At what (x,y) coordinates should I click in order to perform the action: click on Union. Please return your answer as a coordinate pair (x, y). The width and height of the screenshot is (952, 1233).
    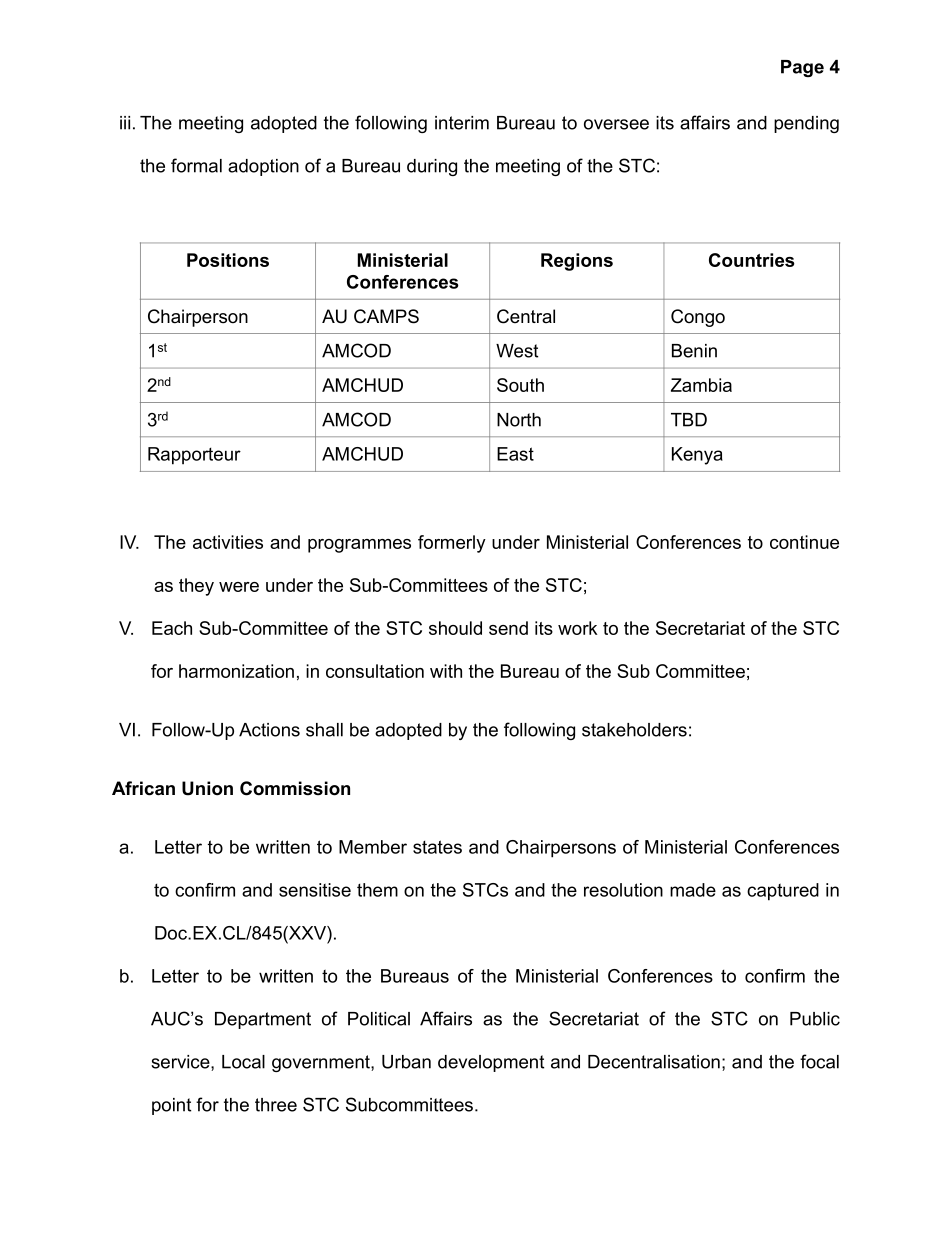
    Looking at the image, I should click on (207, 788).
